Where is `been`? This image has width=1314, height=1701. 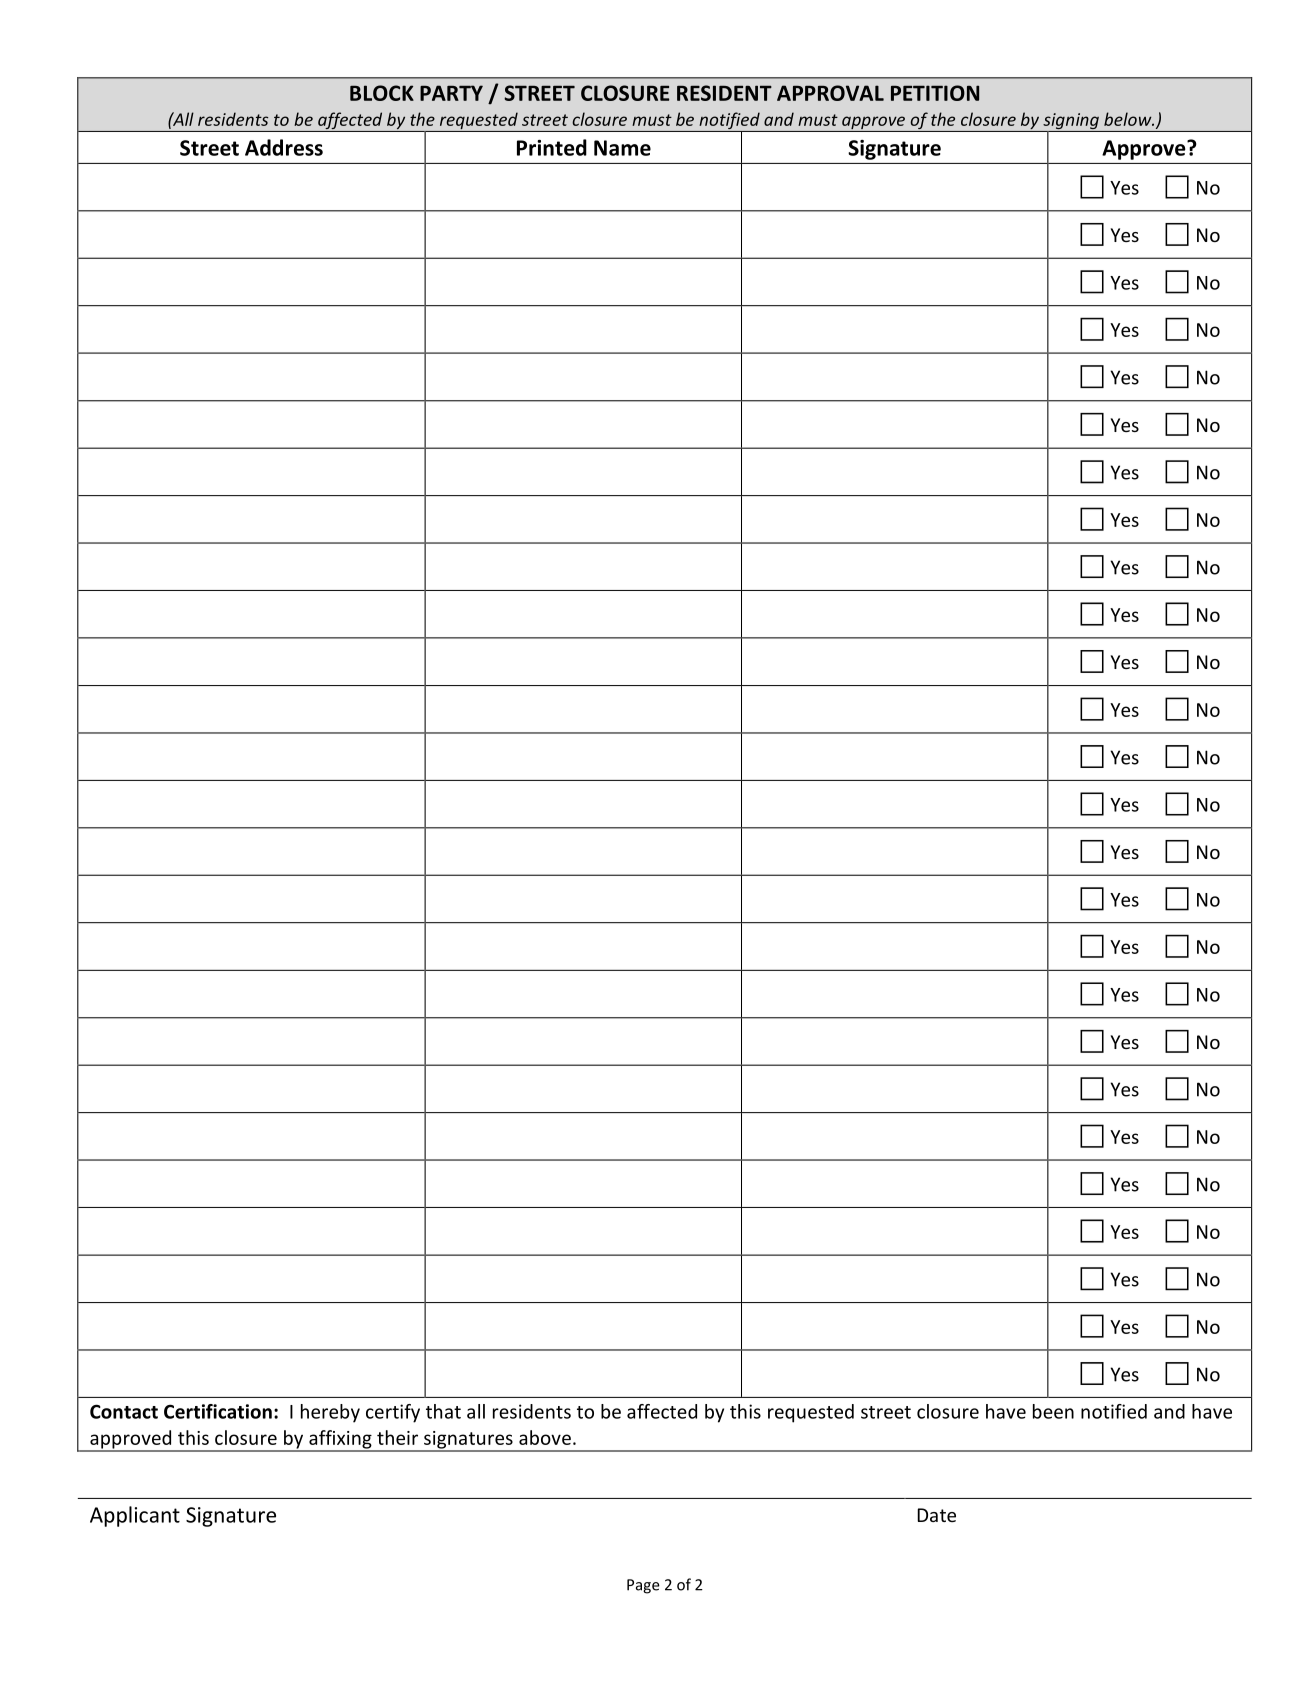
been is located at coordinates (1053, 1411).
